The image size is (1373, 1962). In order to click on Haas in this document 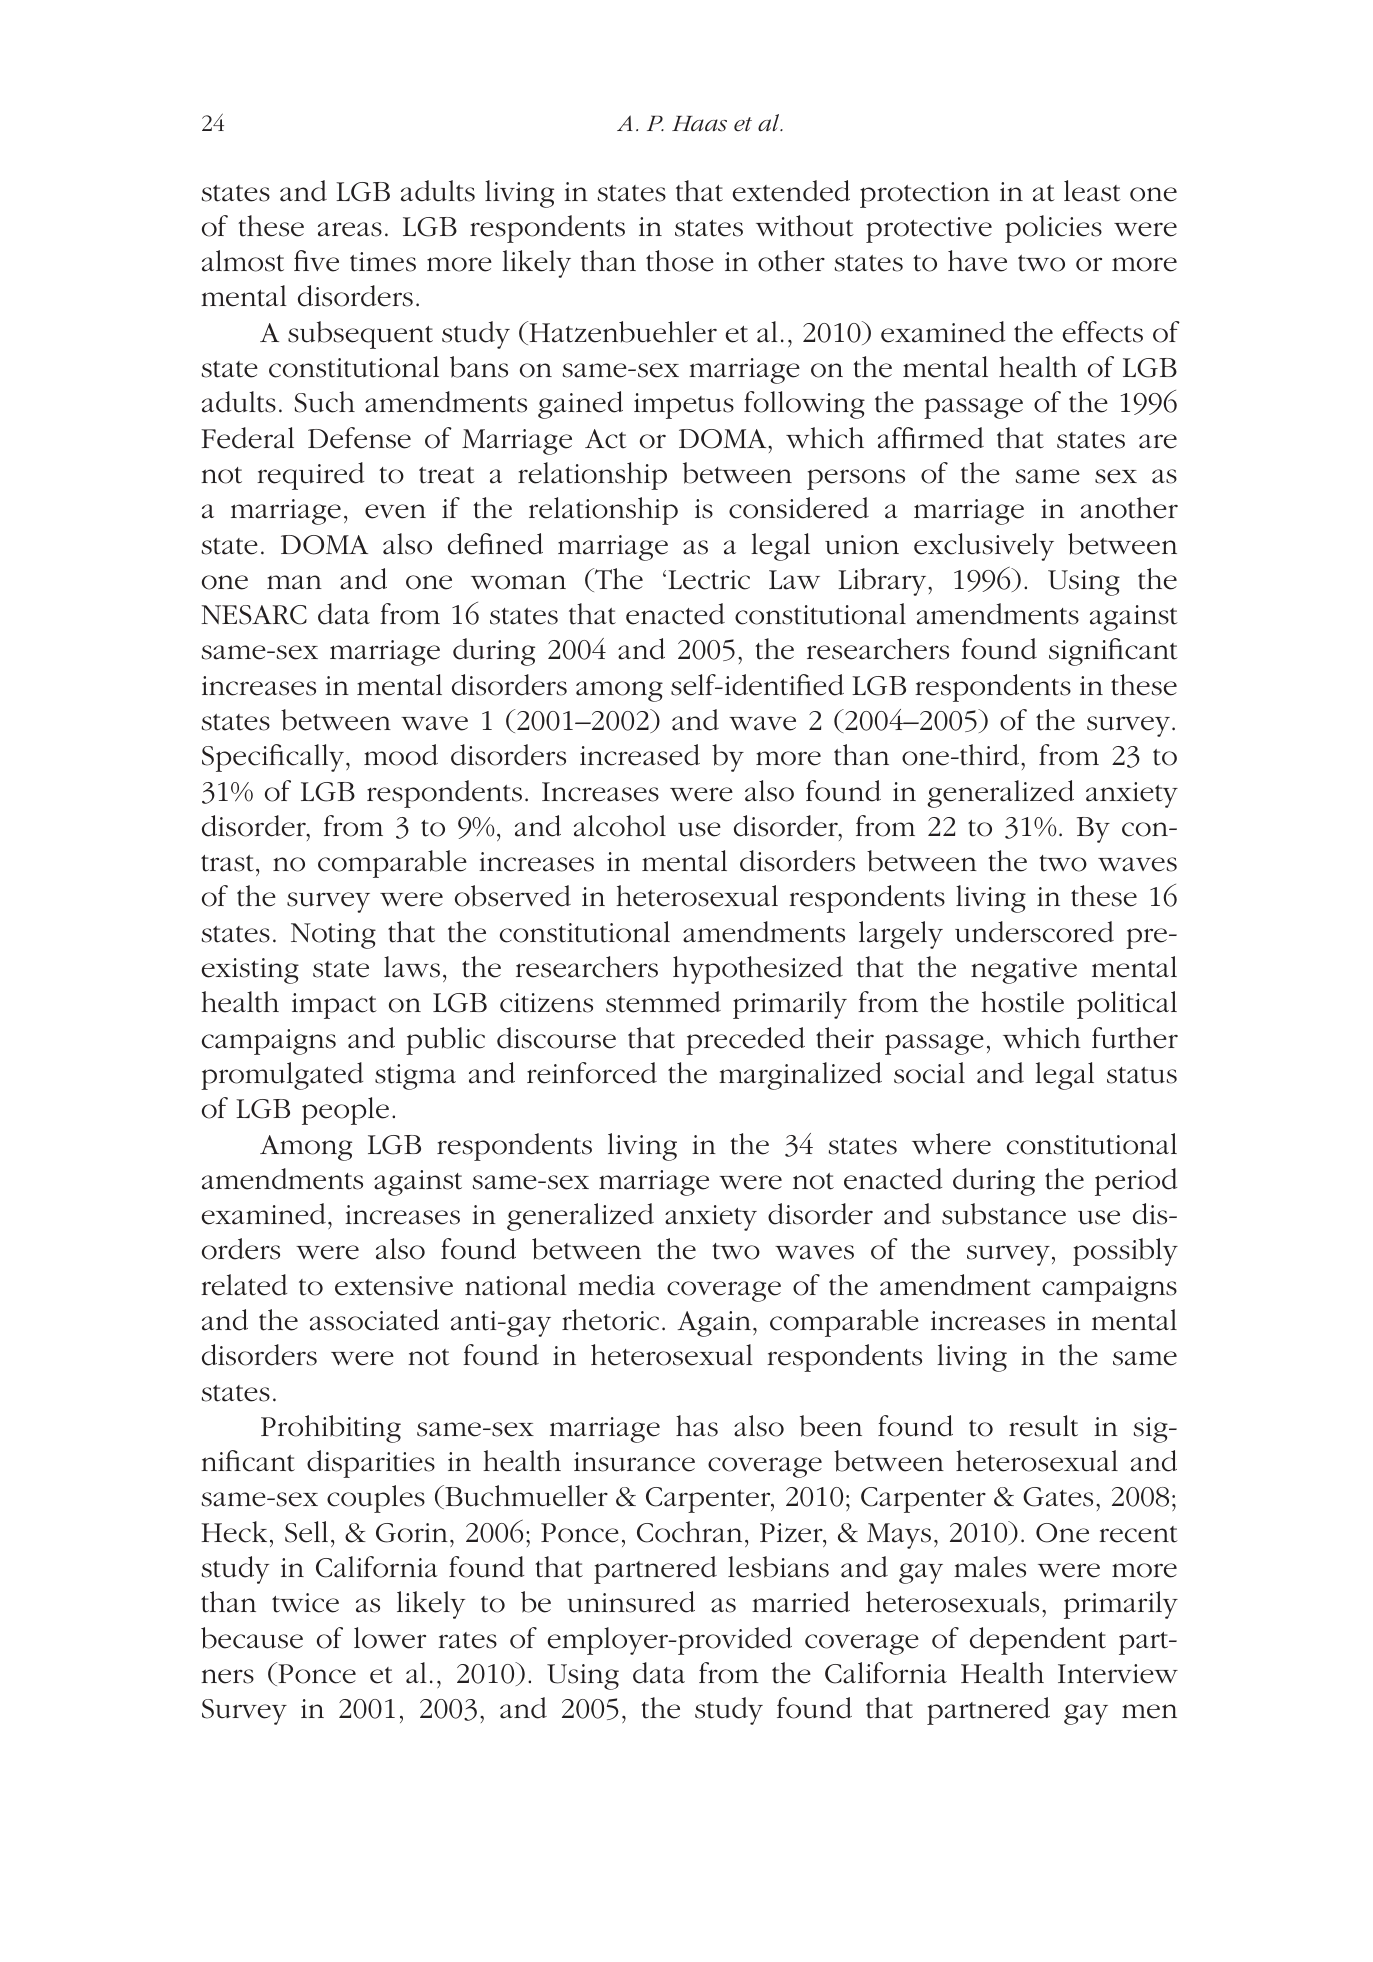, I will do `click(699, 124)`.
